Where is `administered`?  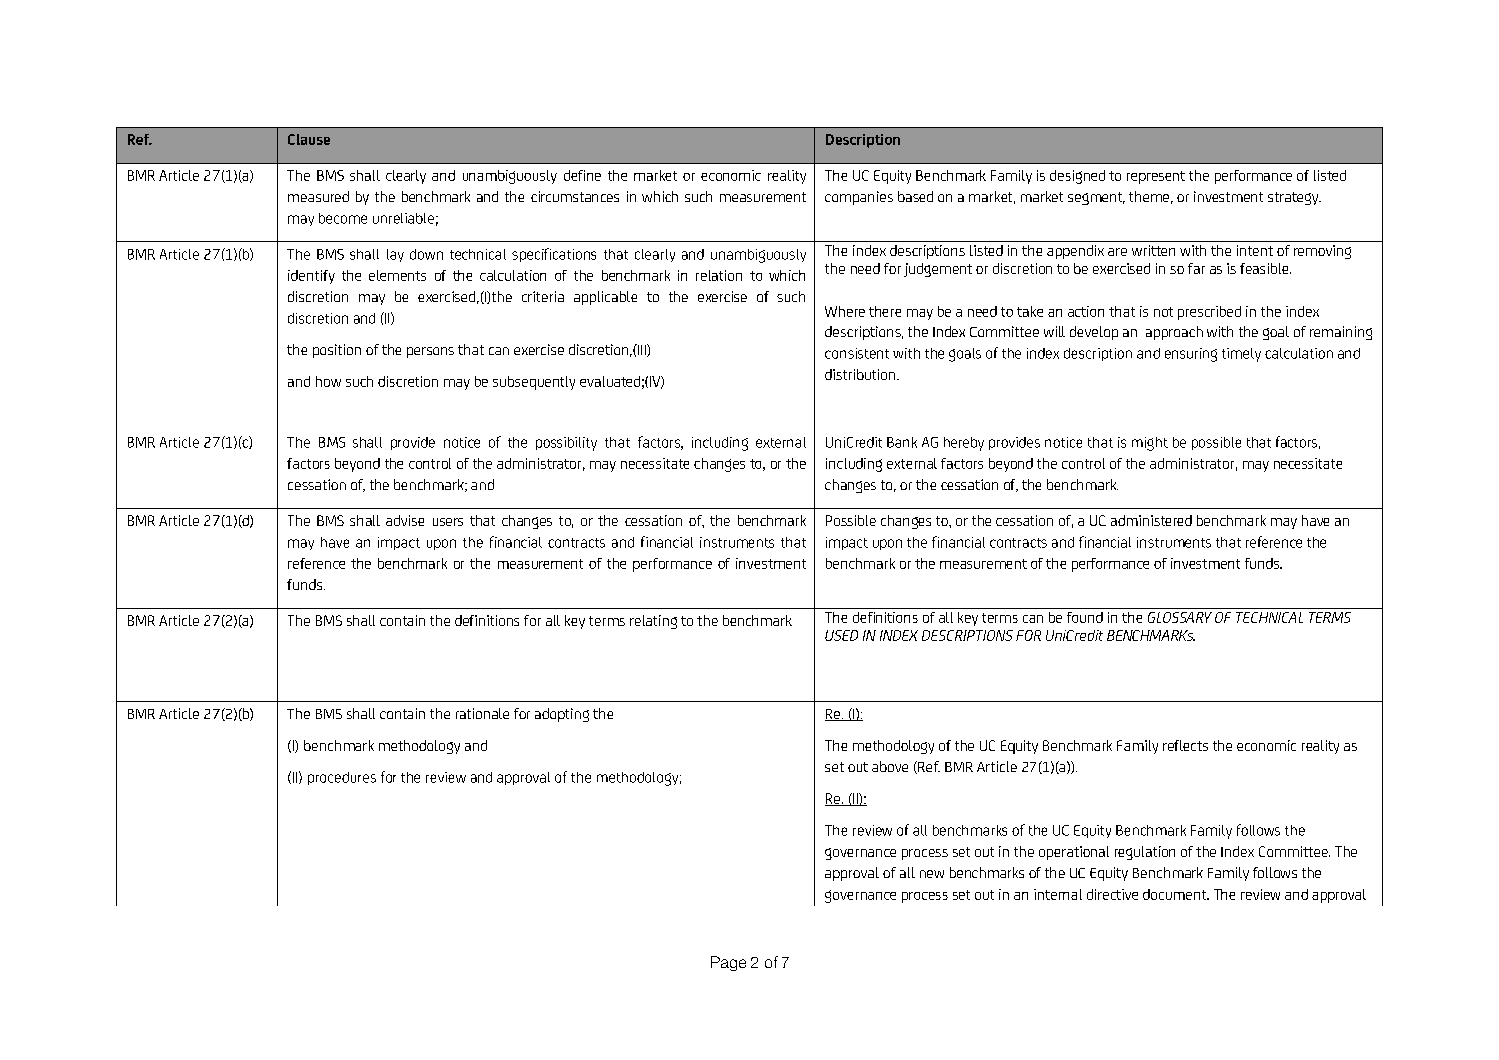 administered is located at coordinates (1151, 520).
